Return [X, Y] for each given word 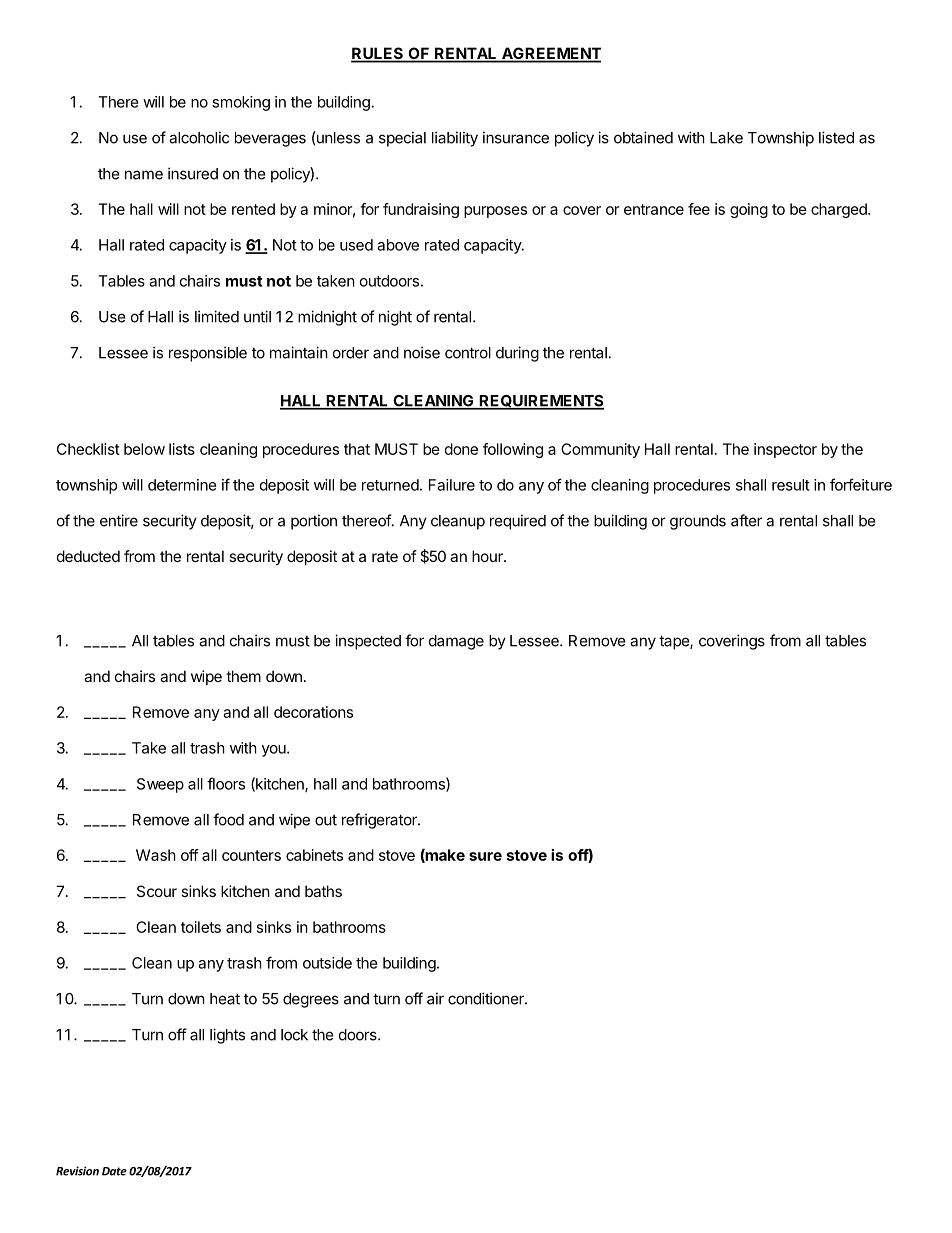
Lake [726, 138]
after [746, 520]
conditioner [487, 998]
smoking [241, 103]
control [468, 353]
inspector [785, 450]
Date [114, 1171]
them [243, 676]
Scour [157, 891]
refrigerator [380, 821]
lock [294, 1035]
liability [455, 139]
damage [456, 642]
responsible [208, 354]
